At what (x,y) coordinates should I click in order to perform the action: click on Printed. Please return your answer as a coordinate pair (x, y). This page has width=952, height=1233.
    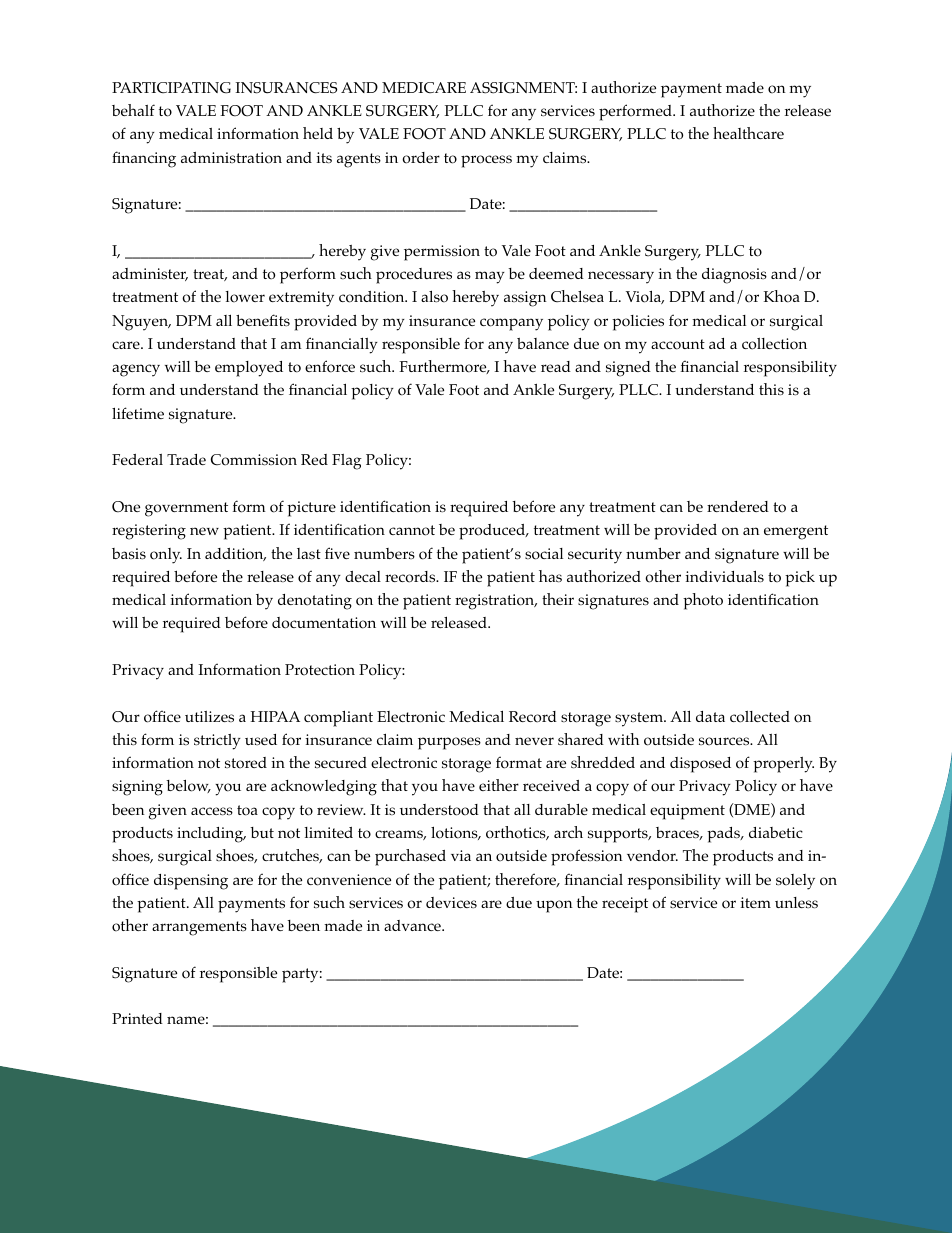
    Looking at the image, I should click on (137, 1018).
